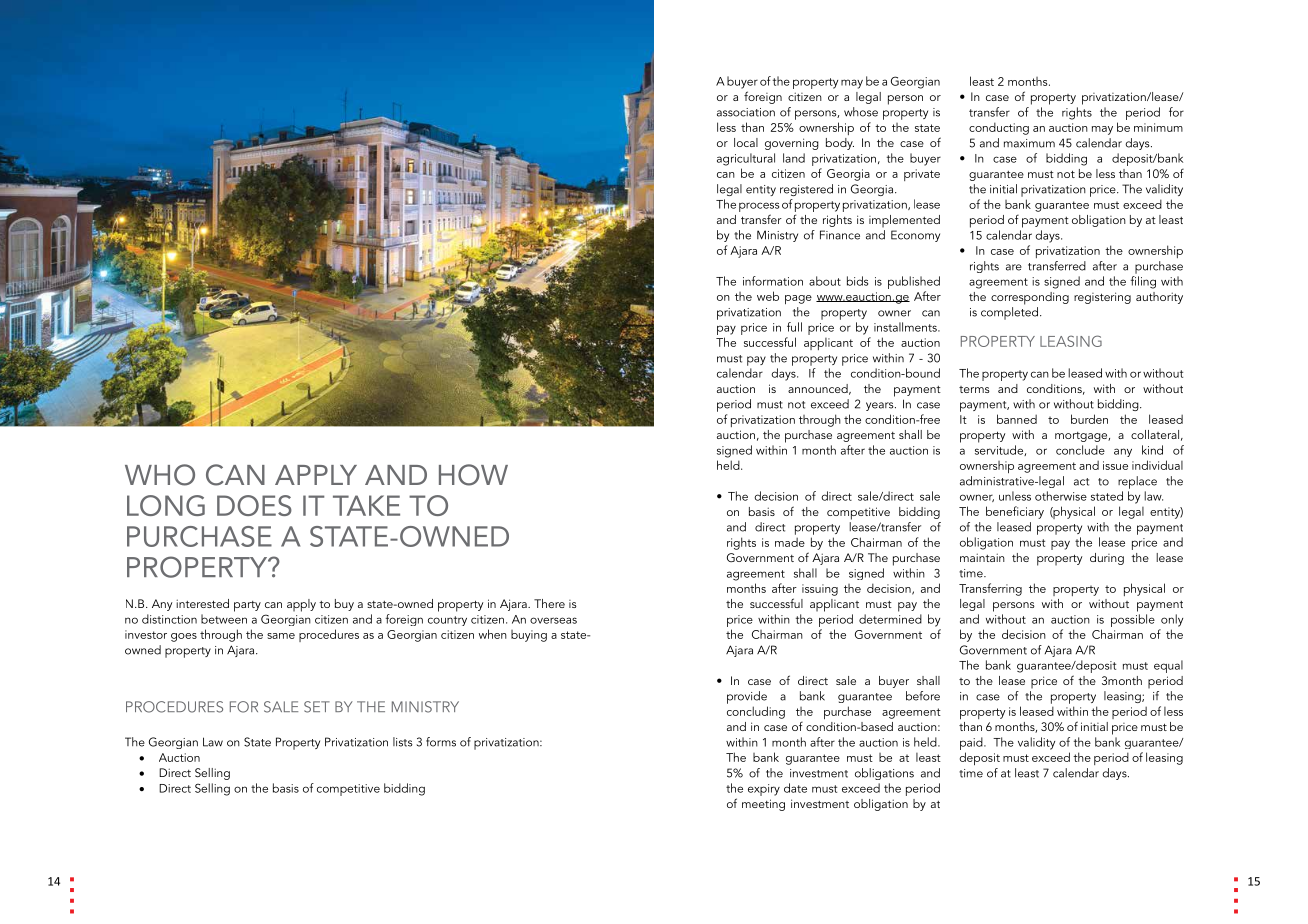 The image size is (1308, 924). Describe the element at coordinates (473, 475) in the screenshot. I see `HOW` at that location.
